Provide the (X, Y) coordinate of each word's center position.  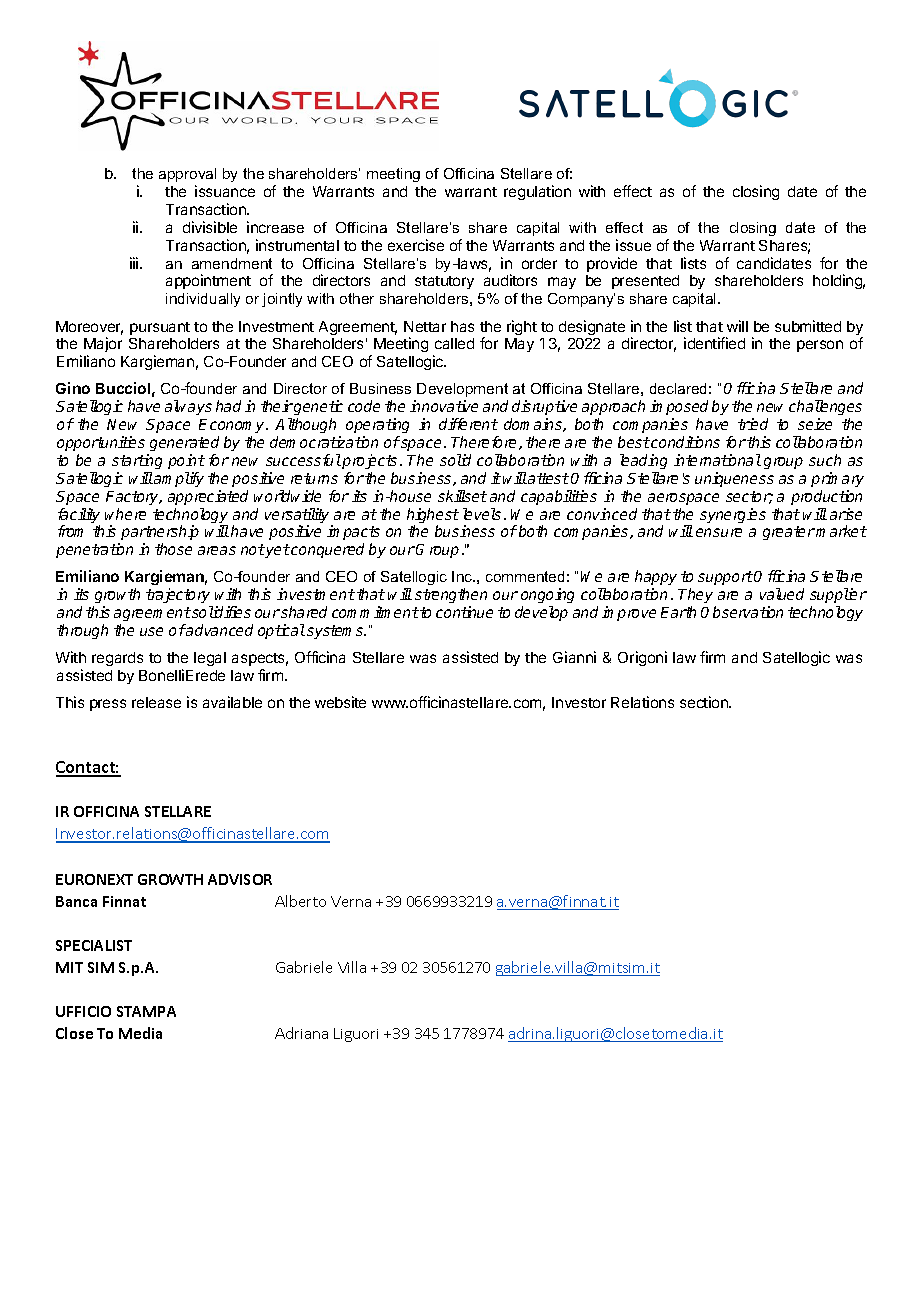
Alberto (300, 901)
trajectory (179, 597)
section (705, 702)
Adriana (301, 1033)
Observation (742, 612)
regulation (537, 192)
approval (187, 175)
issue (633, 245)
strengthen (451, 597)
